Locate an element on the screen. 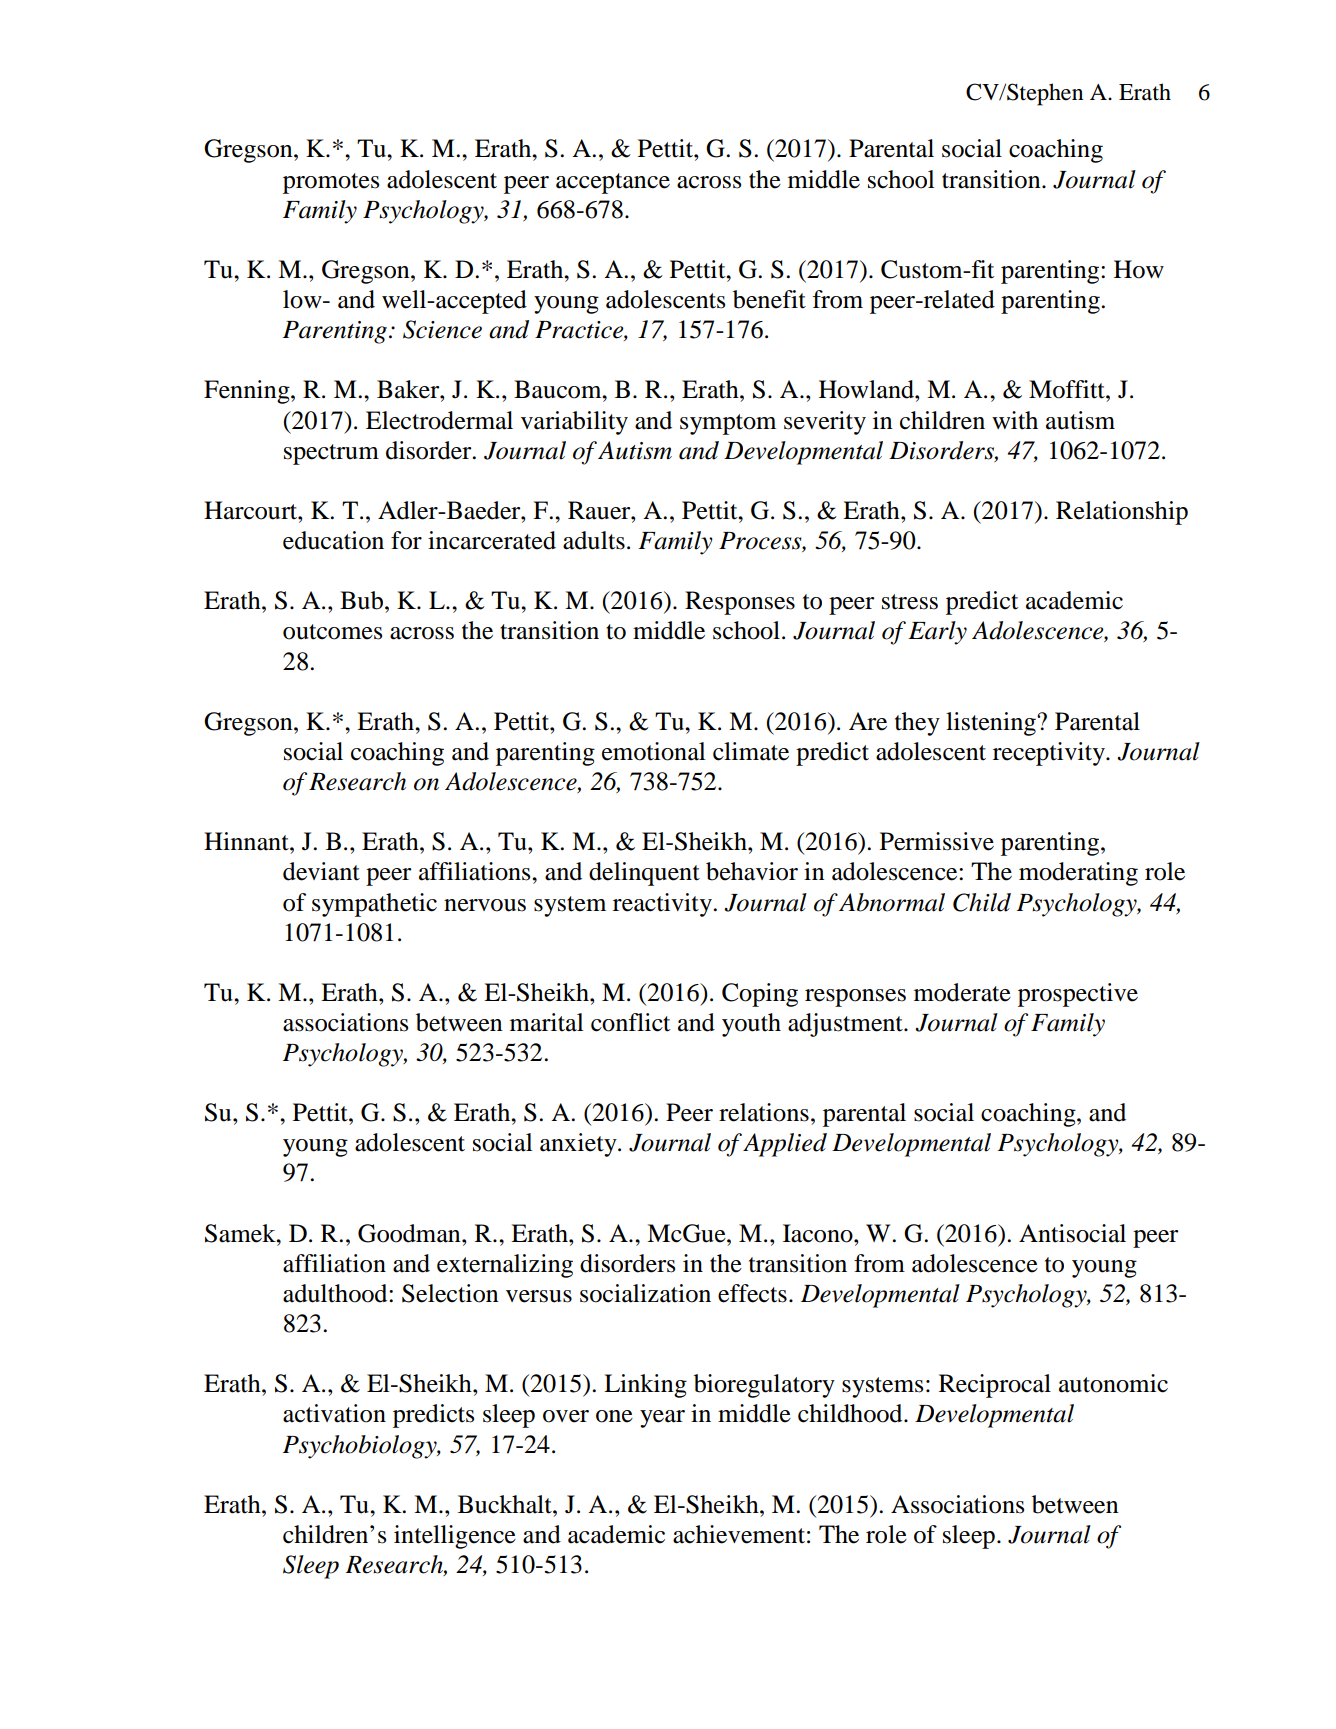 The height and width of the screenshot is (1729, 1336). Reciprocal is located at coordinates (995, 1386).
